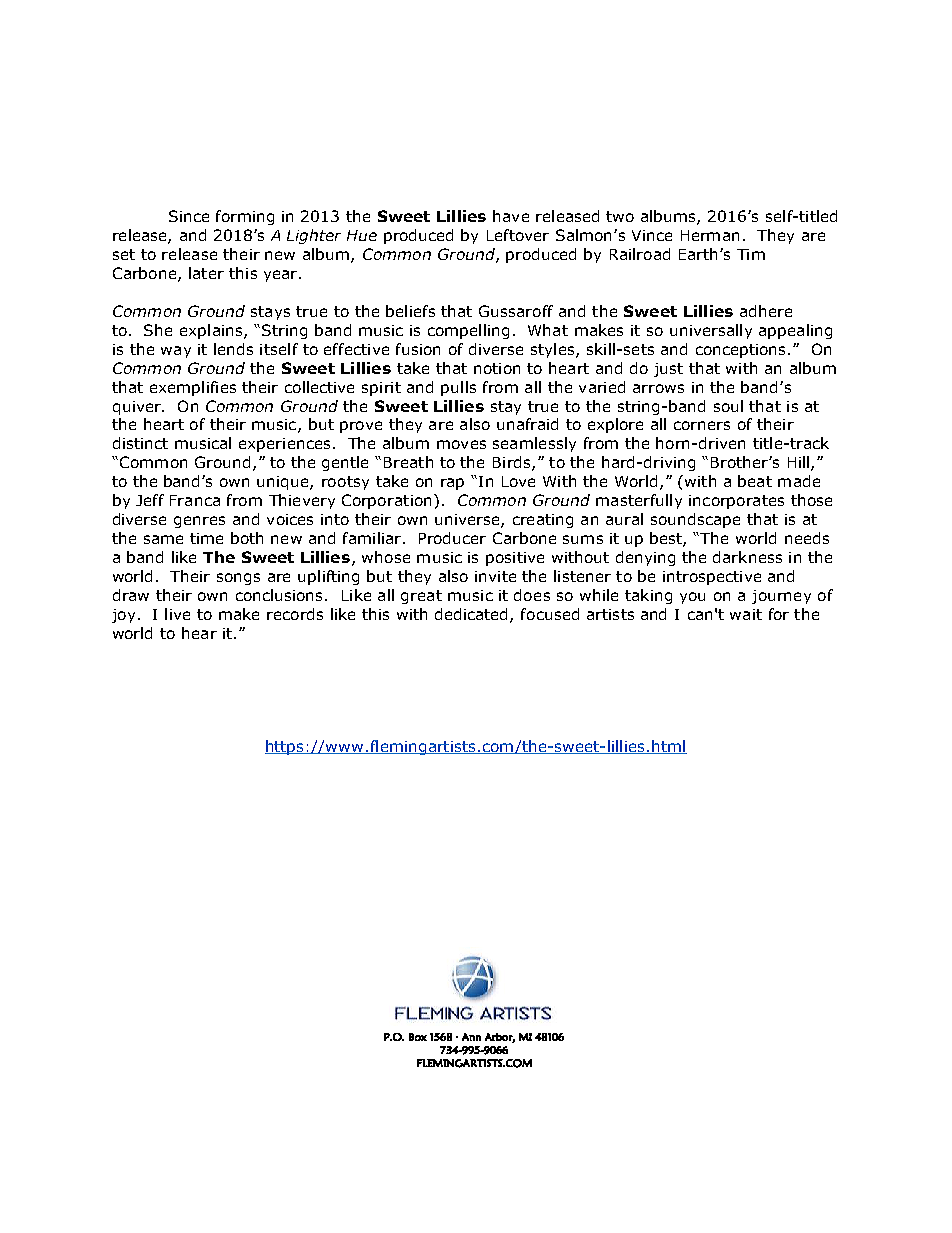 The image size is (952, 1233). Describe the element at coordinates (452, 484) in the document. I see `rap` at that location.
